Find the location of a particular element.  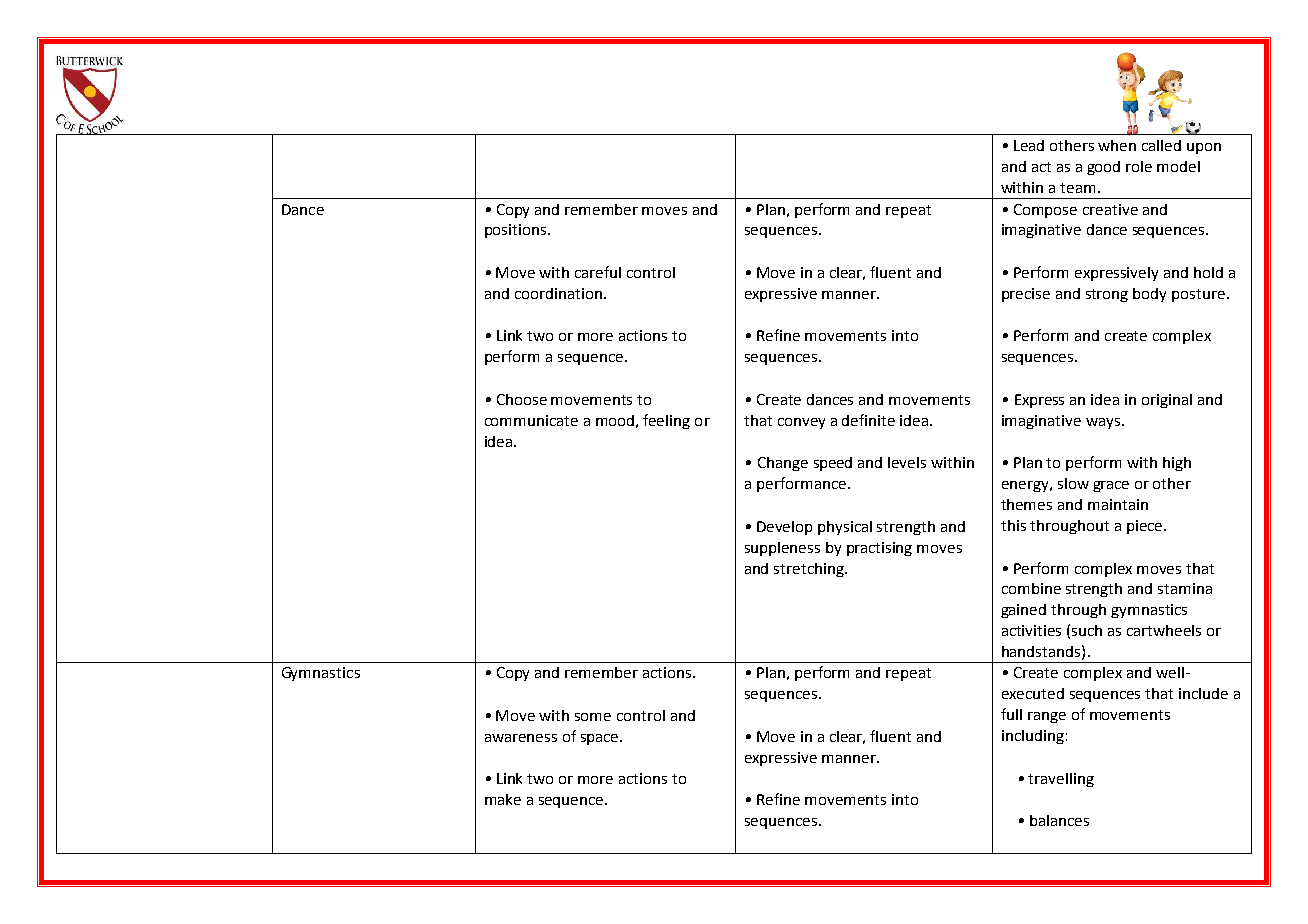

grace is located at coordinates (1111, 486).
